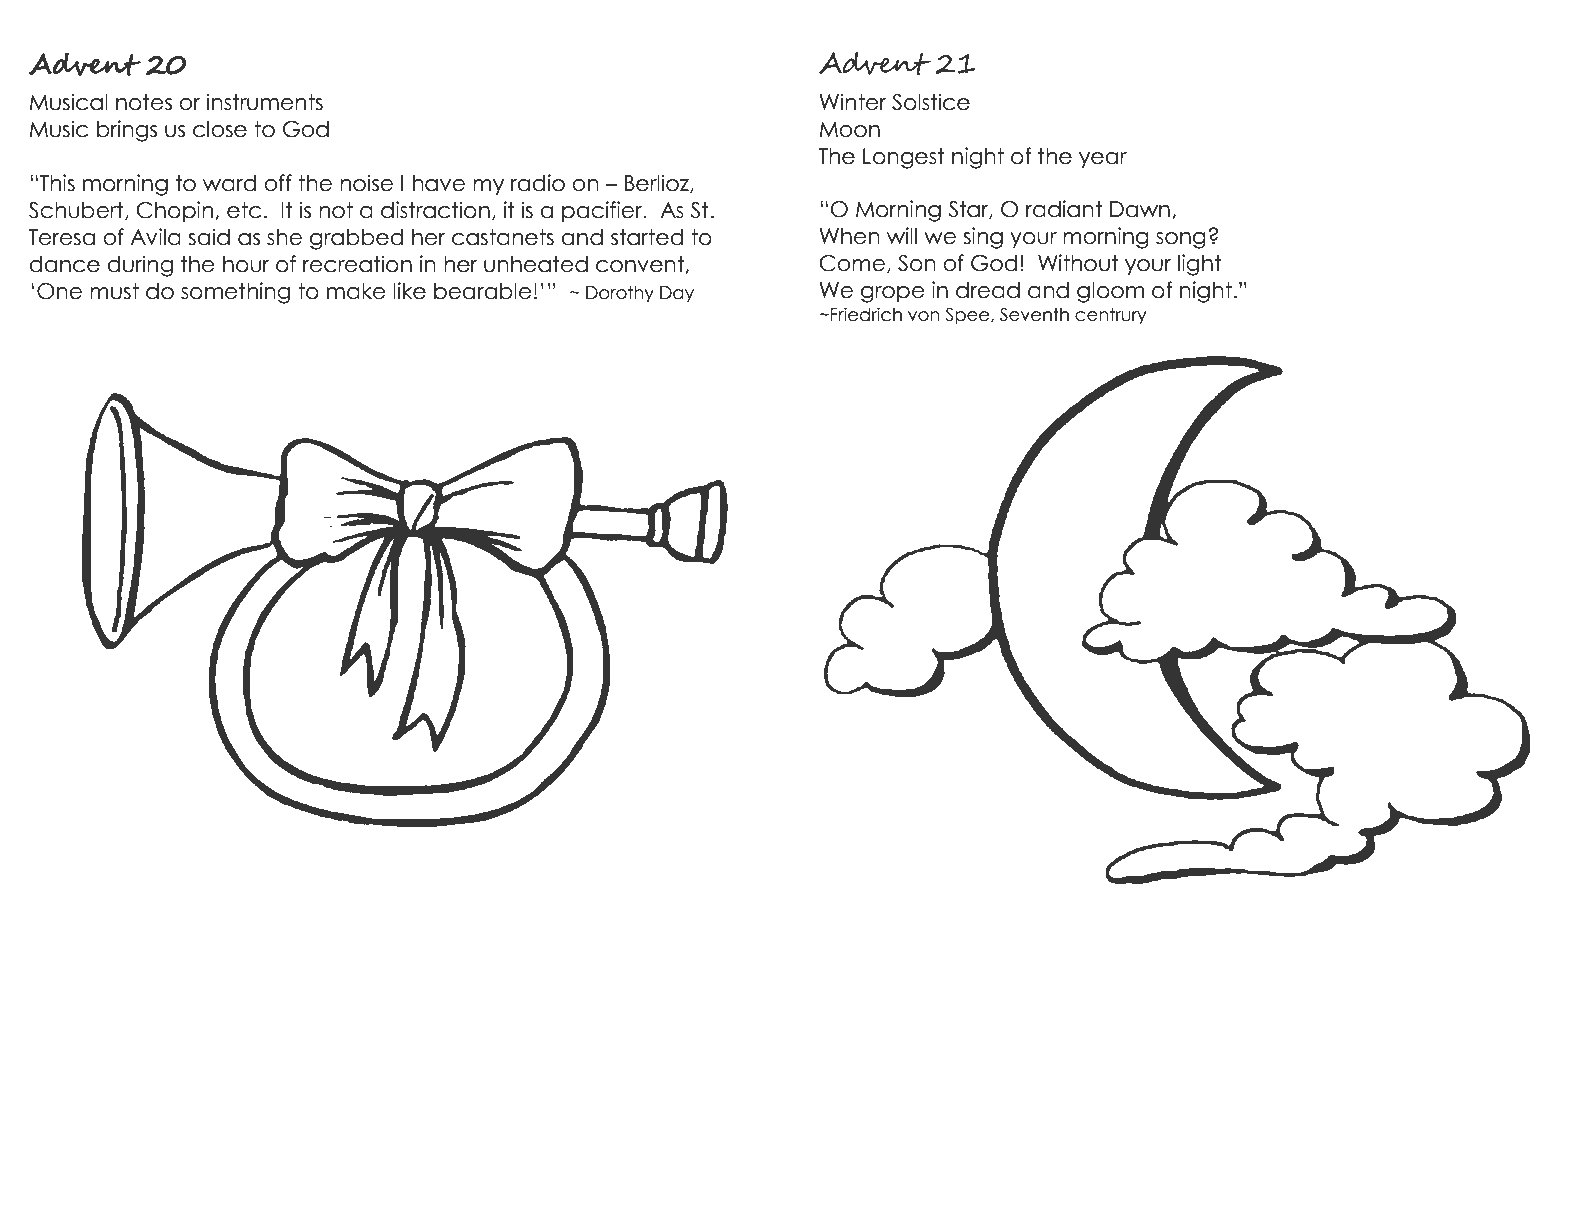  Describe the element at coordinates (853, 102) in the image. I see `Winter` at that location.
